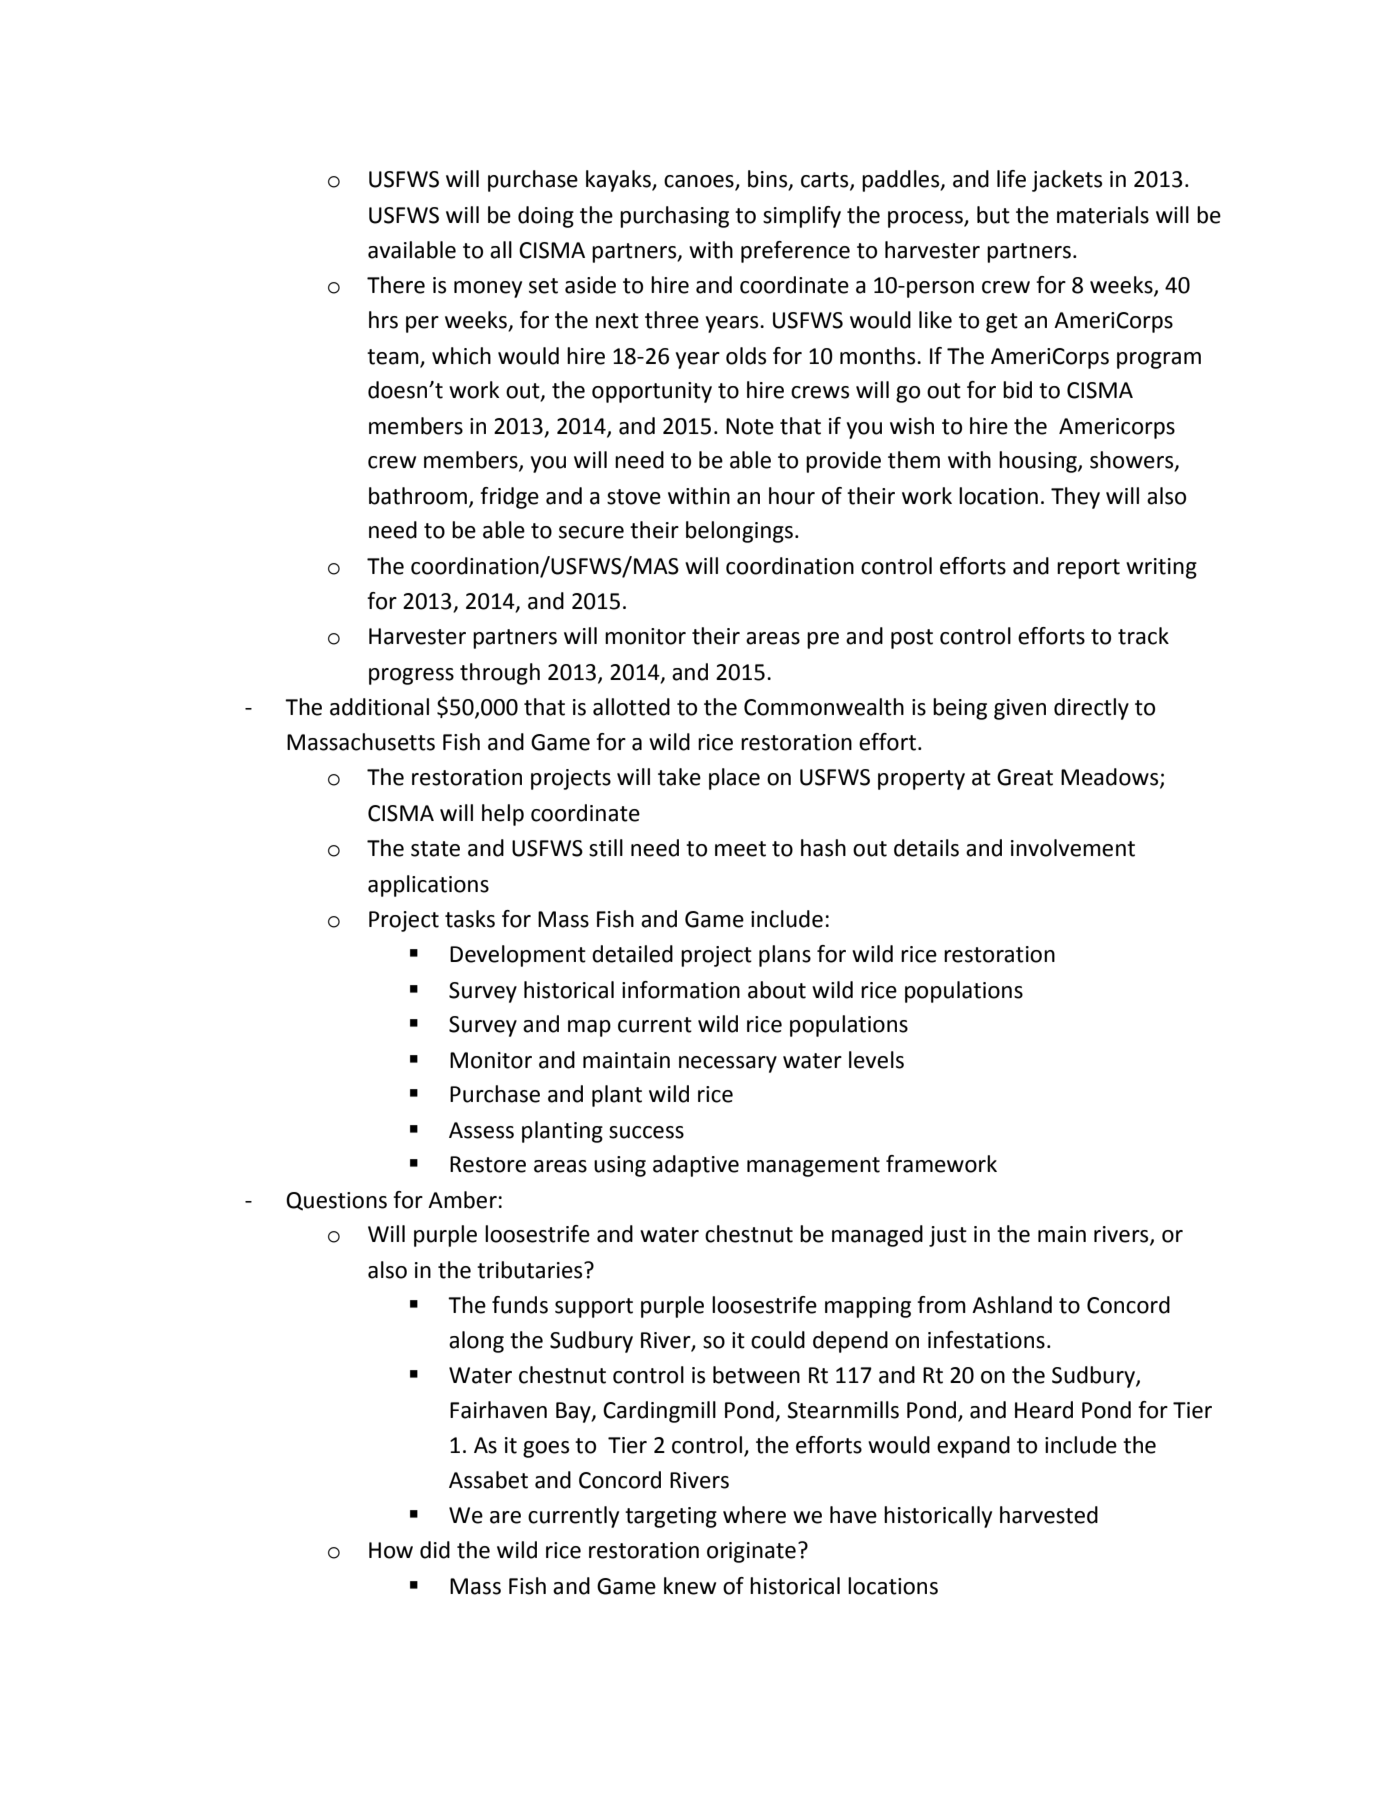  What do you see at coordinates (769, 180) in the screenshot?
I see `bins` at bounding box center [769, 180].
